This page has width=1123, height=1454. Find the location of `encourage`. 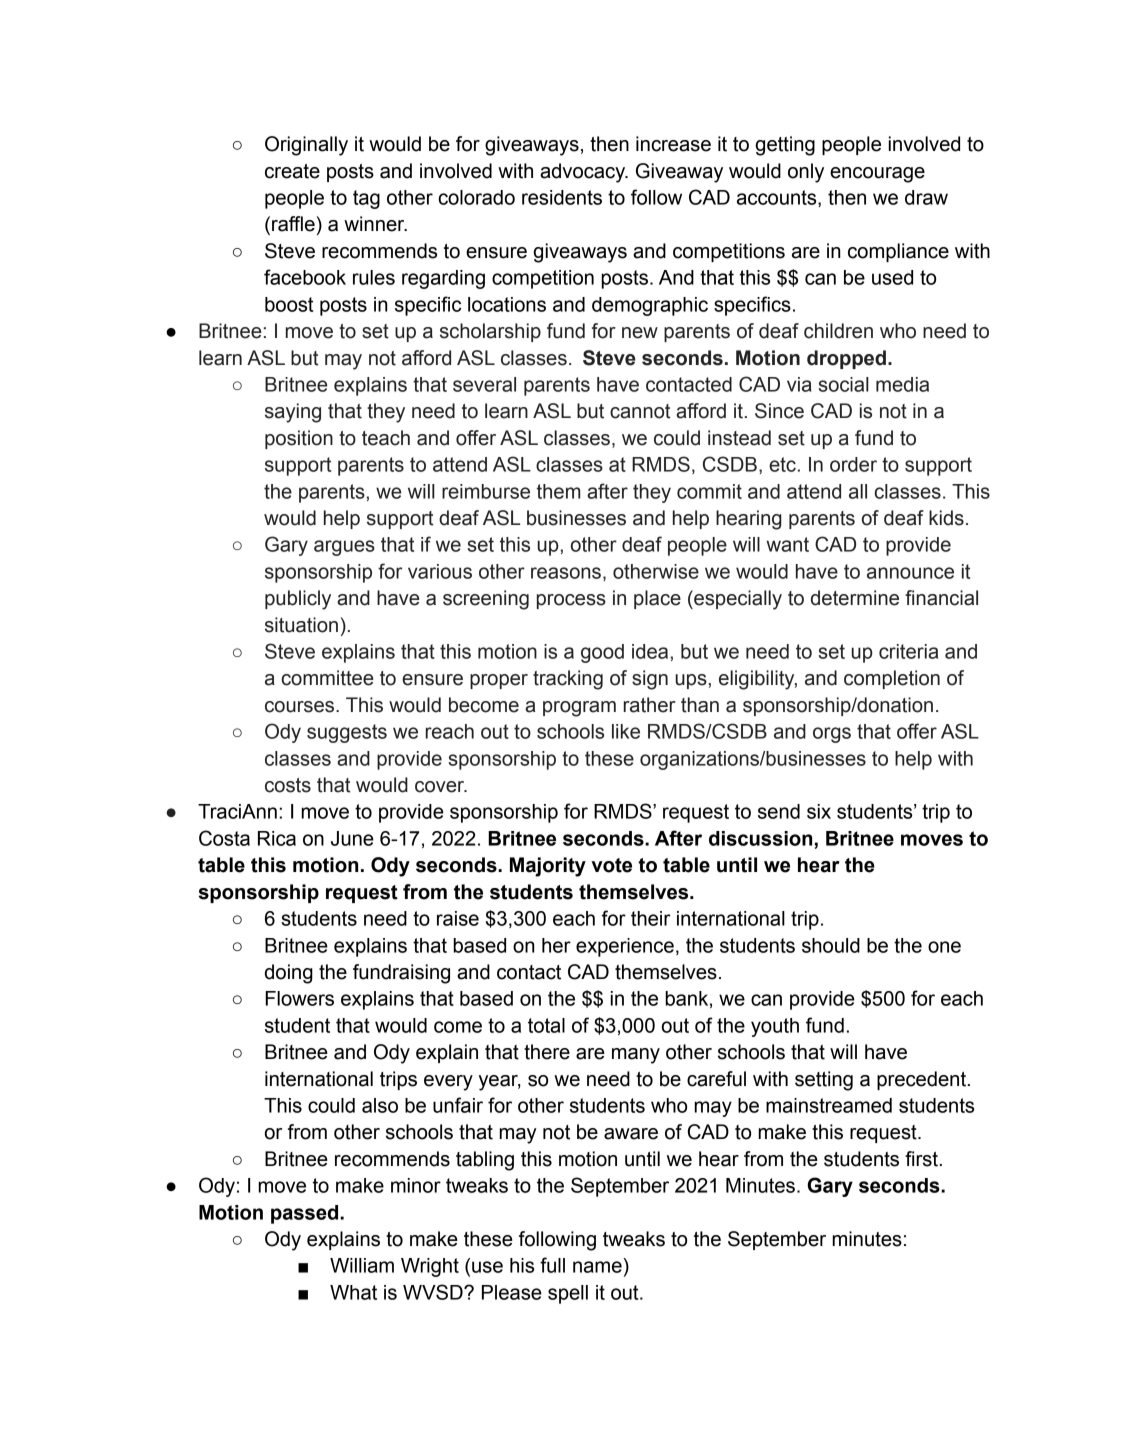

encourage is located at coordinates (877, 175).
